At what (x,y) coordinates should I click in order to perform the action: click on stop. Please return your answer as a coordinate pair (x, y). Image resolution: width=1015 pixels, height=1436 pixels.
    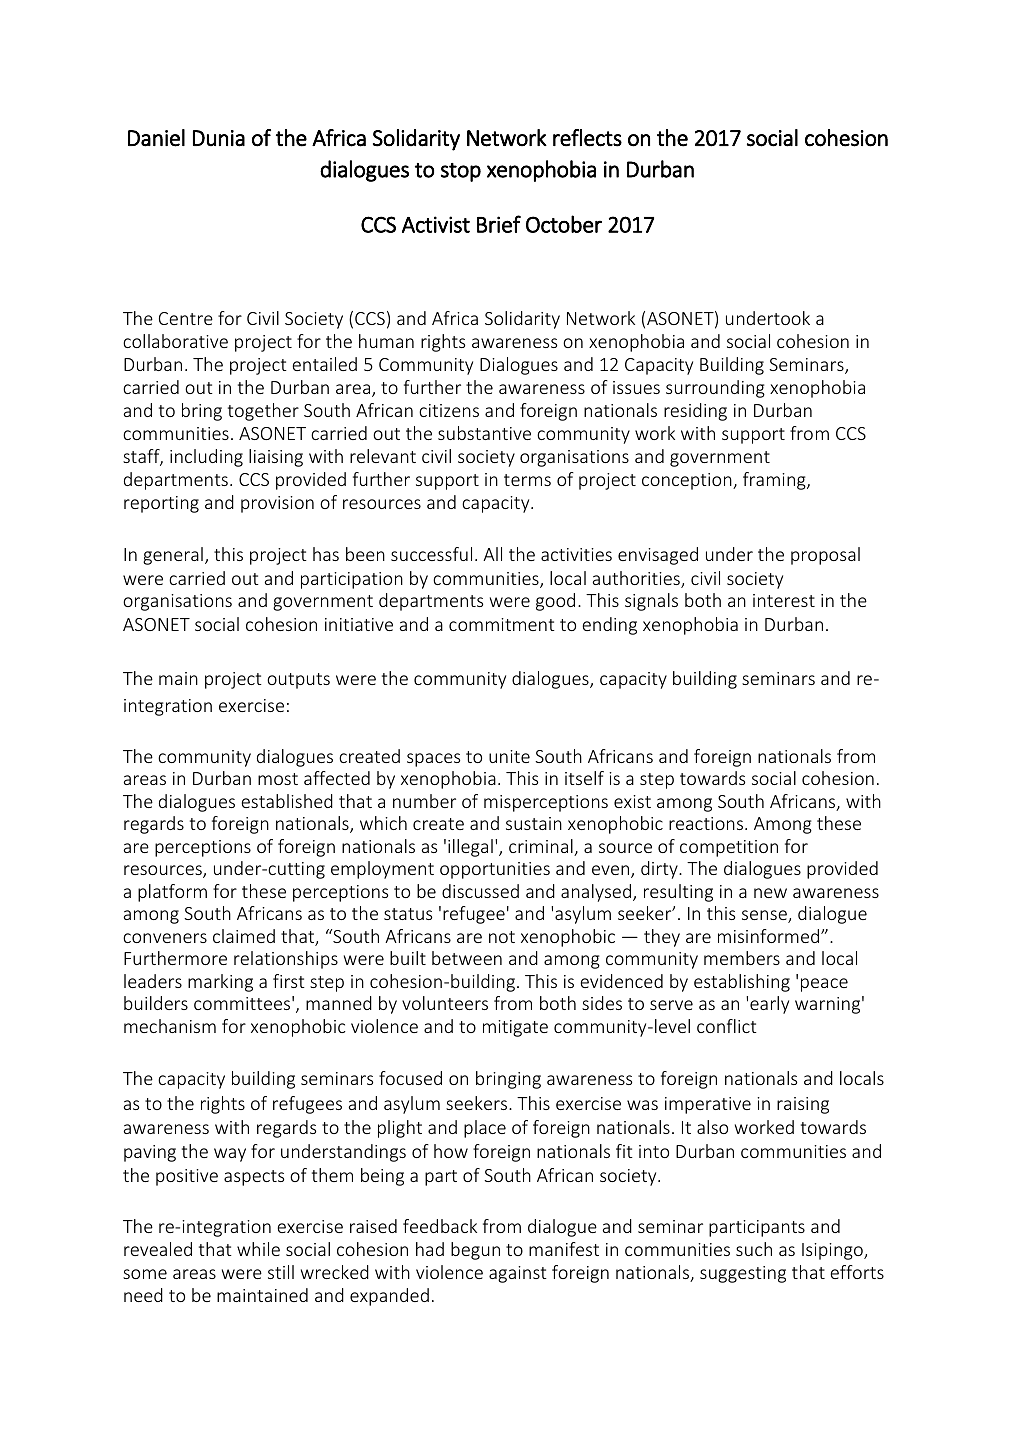
    Looking at the image, I should click on (461, 172).
